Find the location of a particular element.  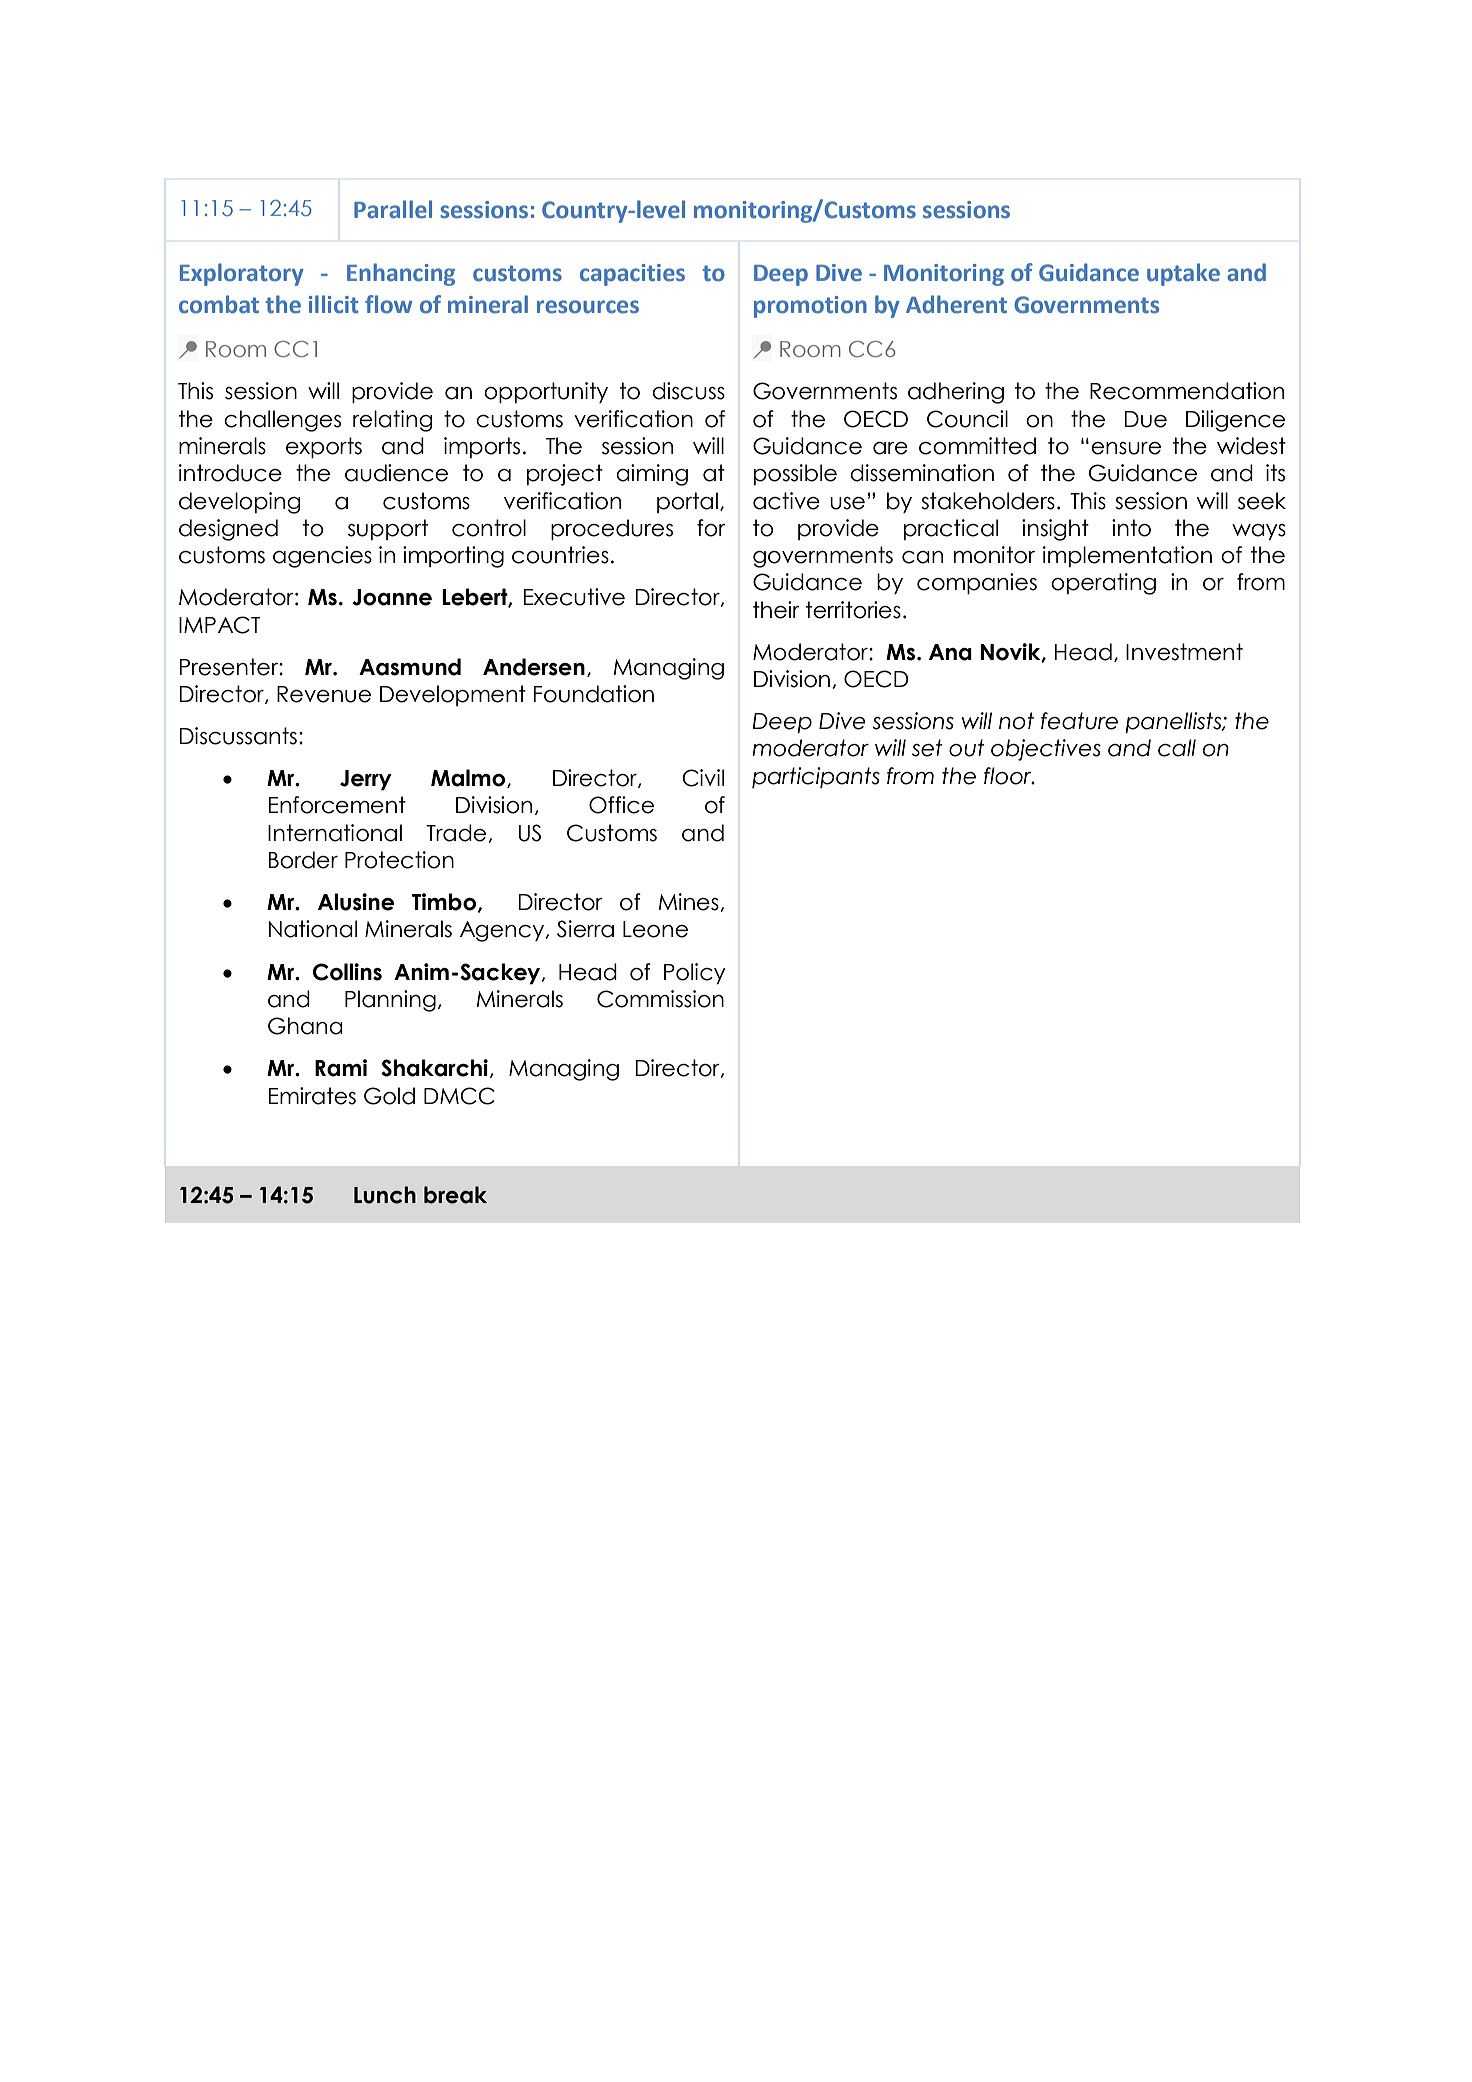

Lunch is located at coordinates (385, 1195).
